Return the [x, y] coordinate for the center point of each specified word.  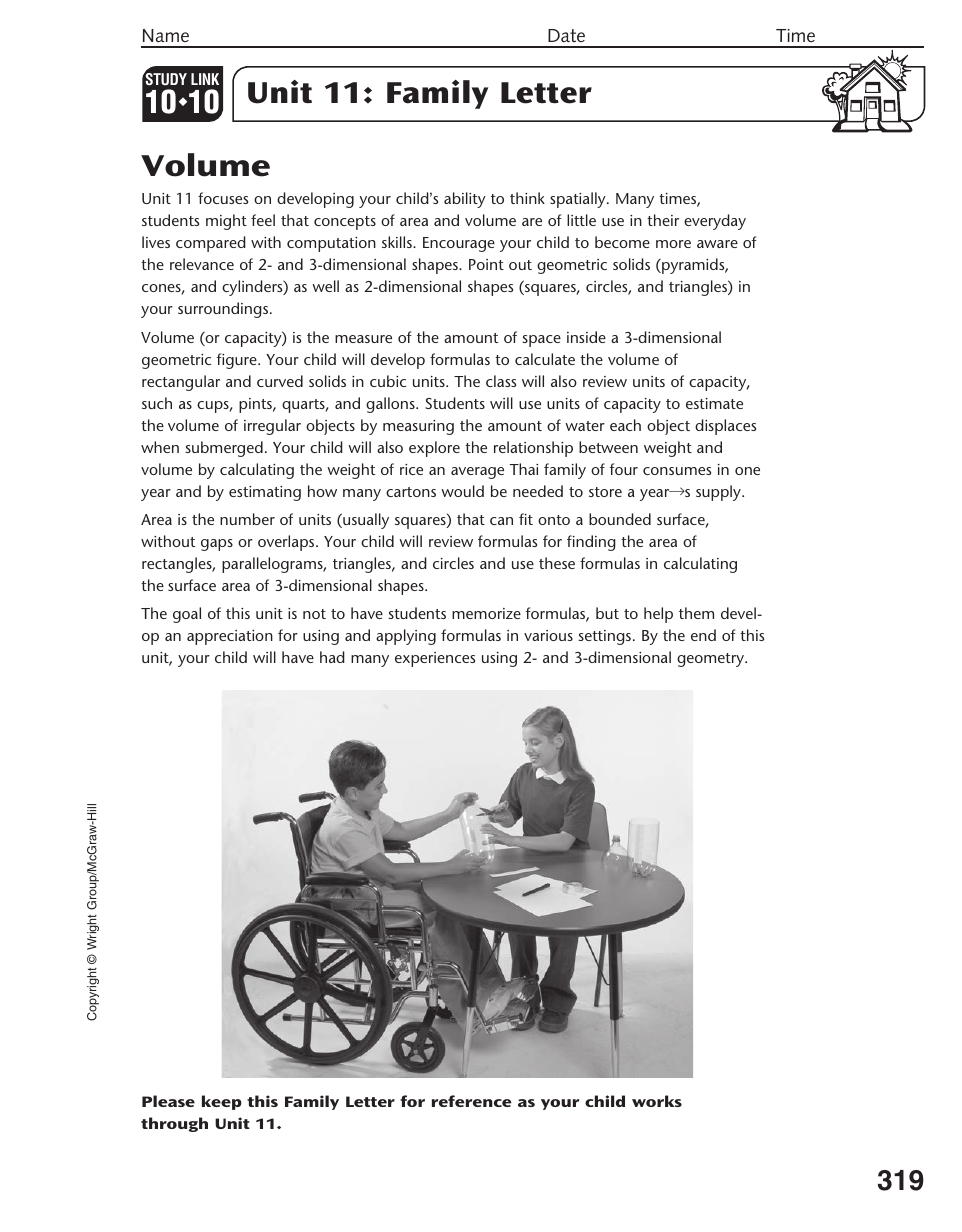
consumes [677, 471]
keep [222, 1102]
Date [566, 35]
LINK [205, 79]
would [462, 491]
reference [471, 1101]
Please [168, 1101]
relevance [202, 264]
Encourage [459, 244]
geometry [711, 660]
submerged [224, 449]
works [657, 1101]
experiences [435, 659]
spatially [579, 200]
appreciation [230, 637]
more [673, 244]
